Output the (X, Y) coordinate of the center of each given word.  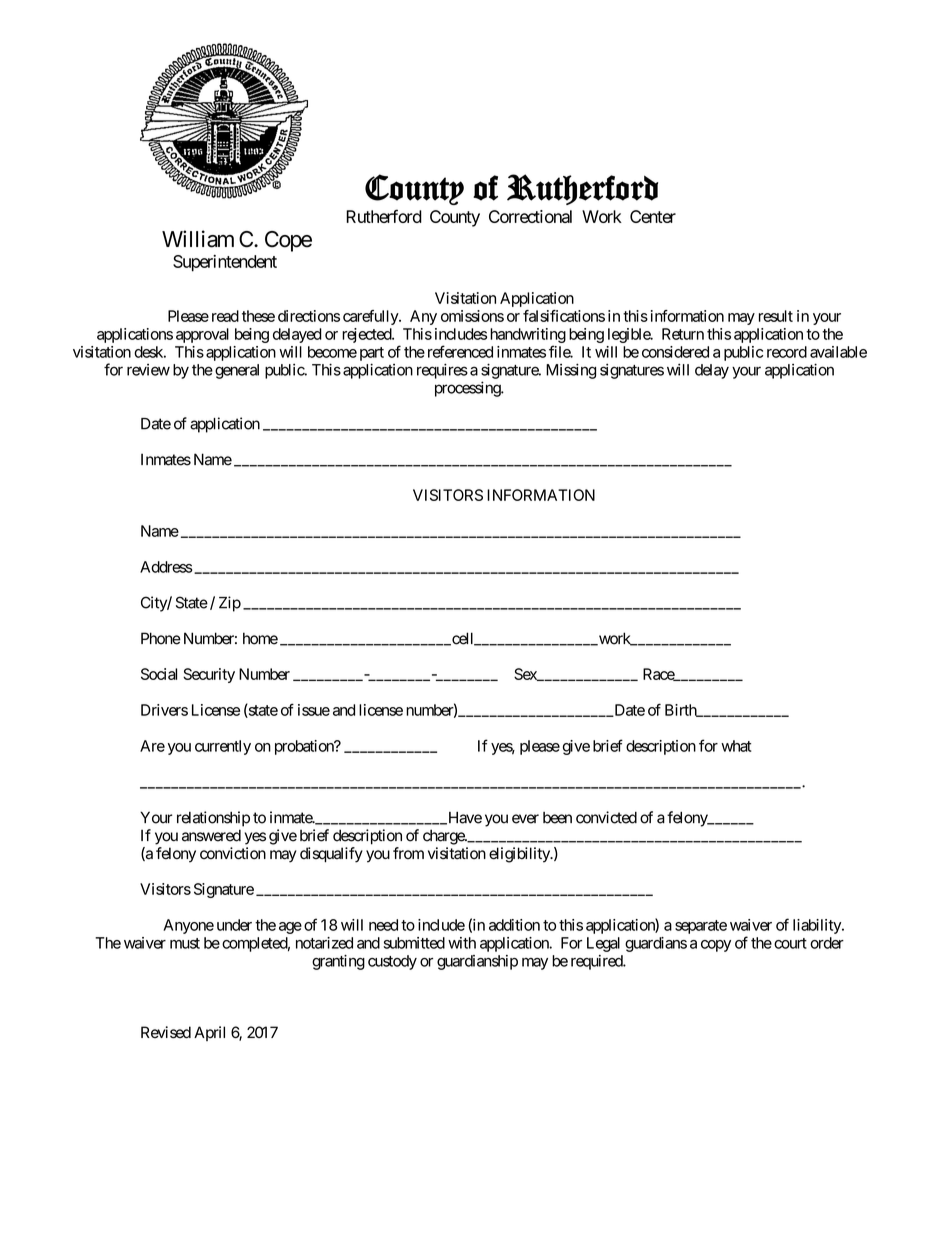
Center (653, 216)
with (462, 943)
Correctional (530, 216)
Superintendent (225, 263)
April (209, 1033)
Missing (571, 371)
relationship (213, 819)
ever (525, 819)
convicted (606, 817)
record (787, 352)
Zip (230, 604)
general (237, 371)
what (736, 746)
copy (716, 946)
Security (209, 675)
